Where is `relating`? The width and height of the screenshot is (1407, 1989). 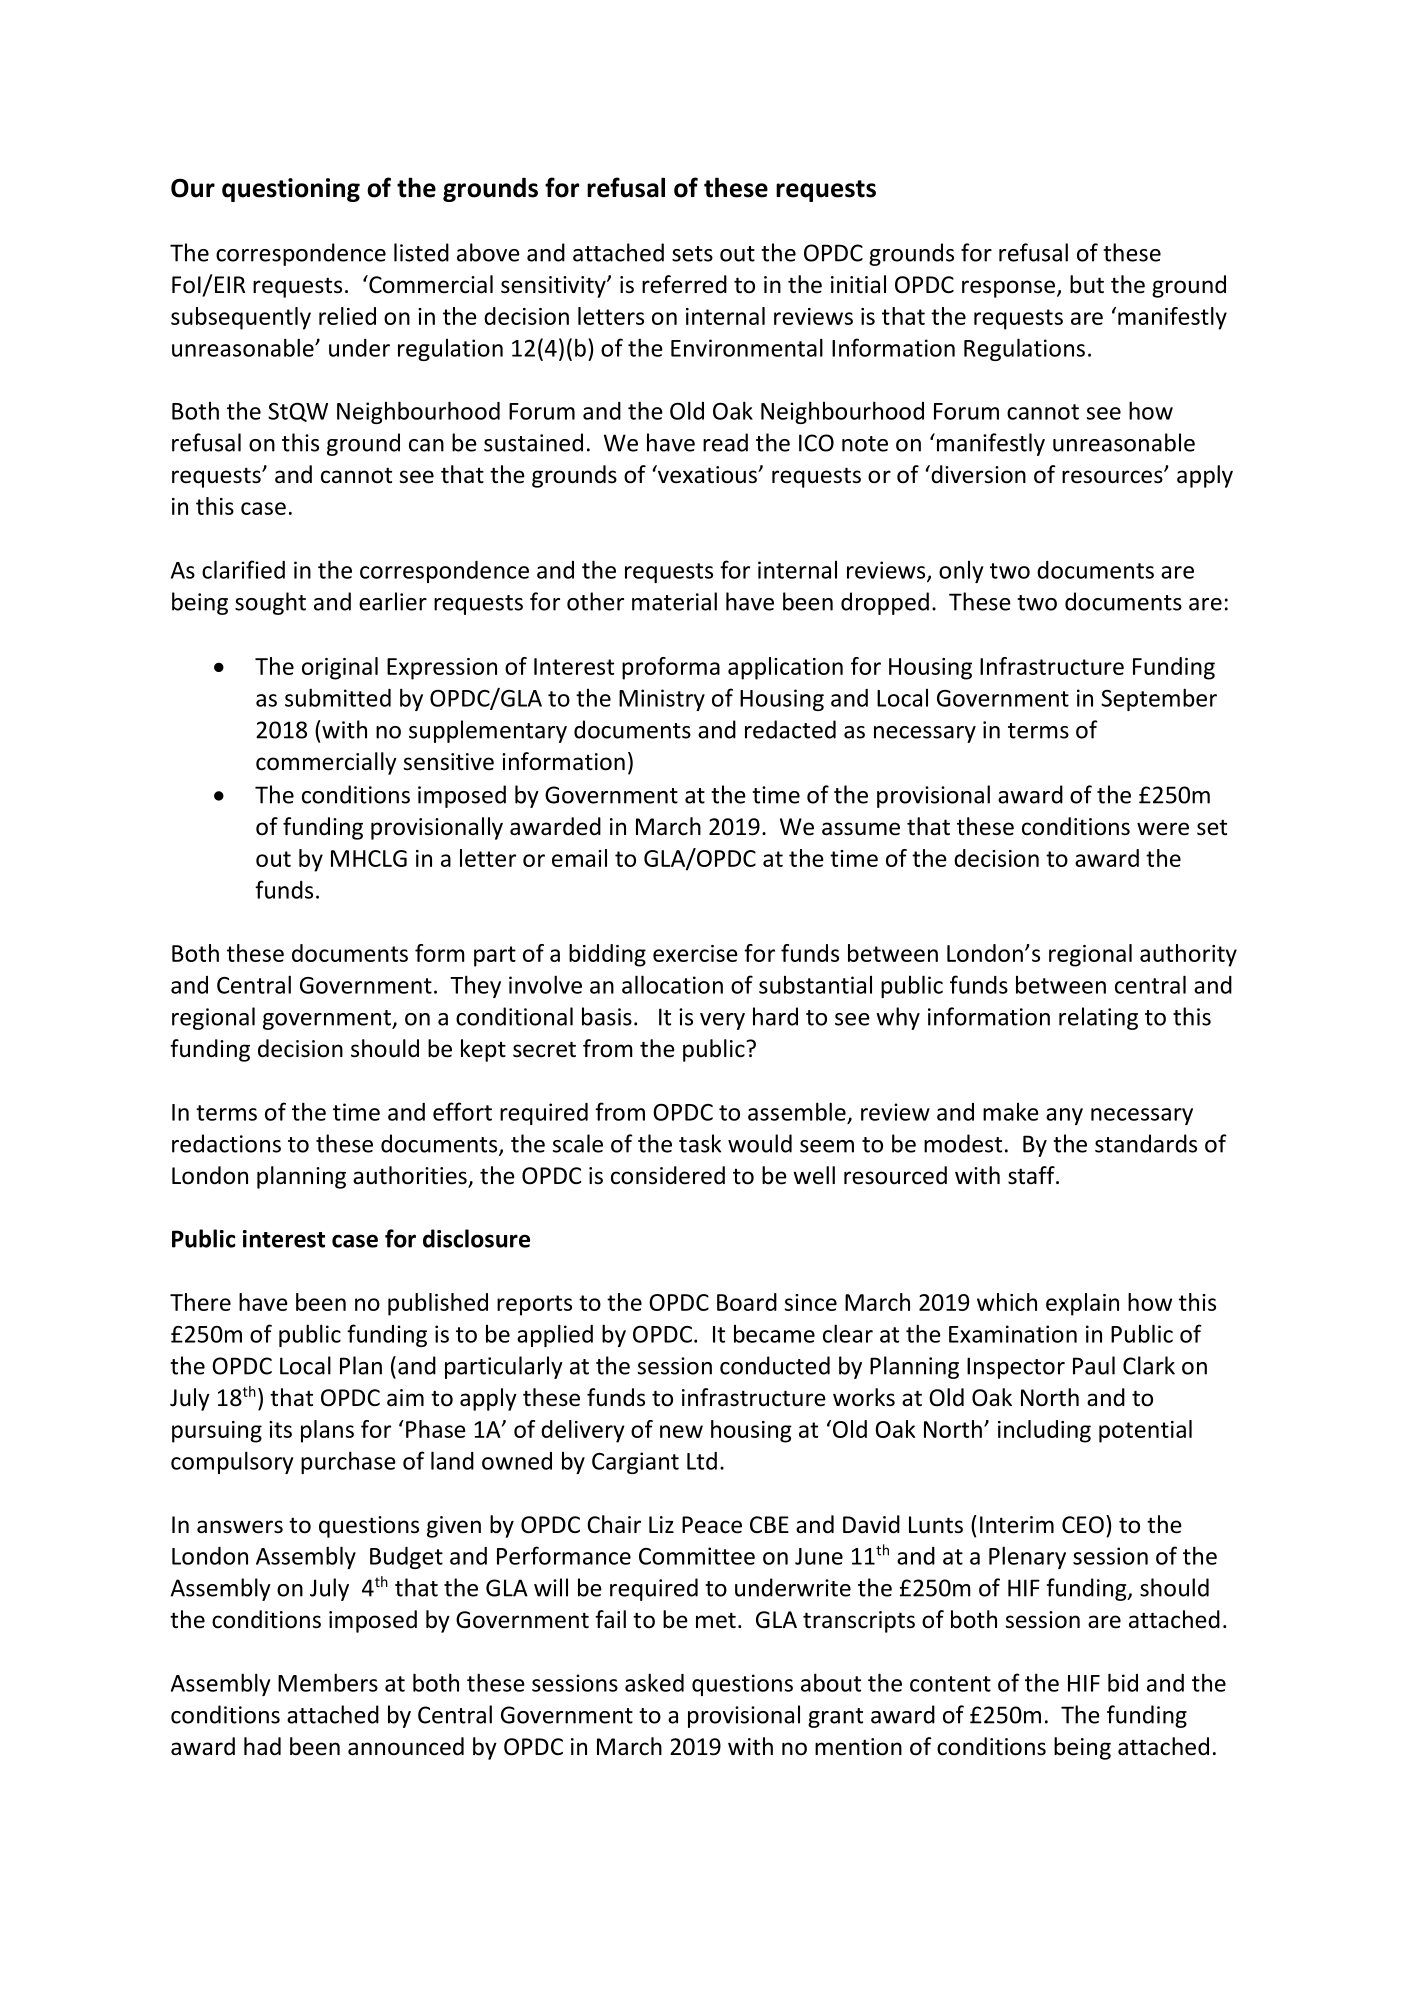 relating is located at coordinates (1098, 1018).
